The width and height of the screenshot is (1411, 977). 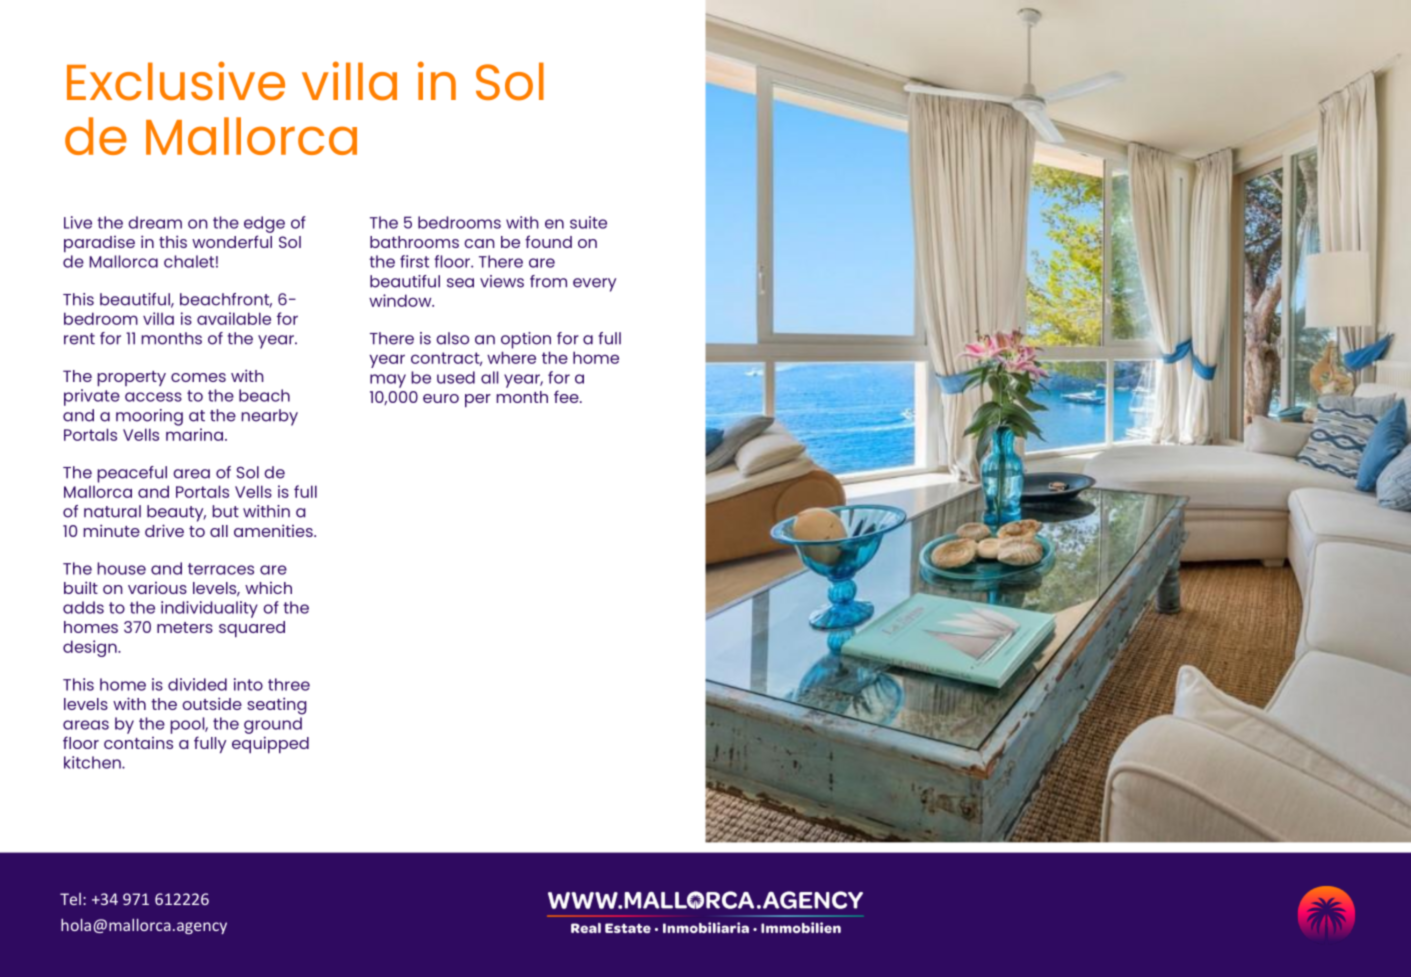 I want to click on suite, so click(x=588, y=222).
